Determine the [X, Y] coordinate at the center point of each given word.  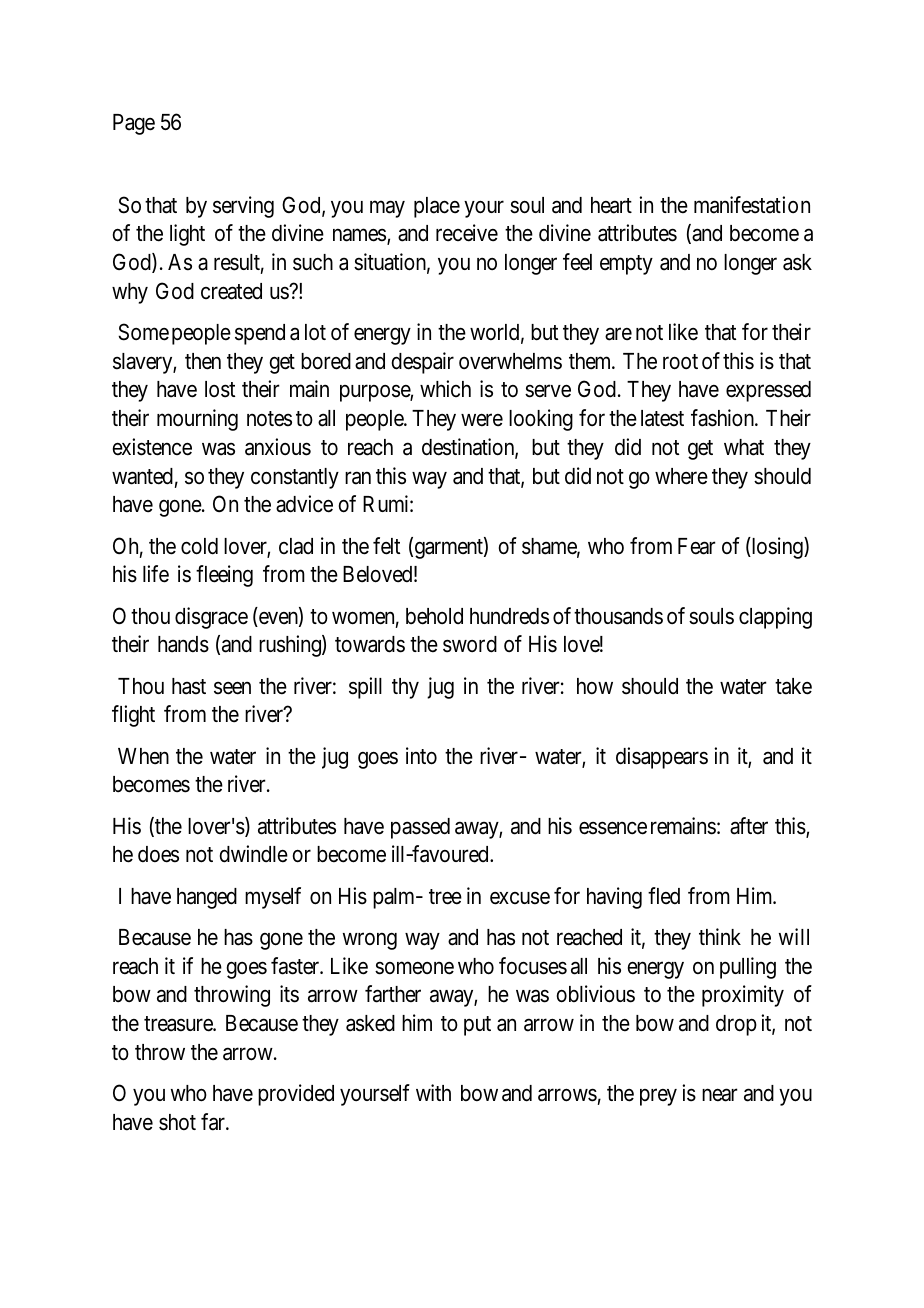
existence [152, 447]
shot [177, 1122]
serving [243, 207]
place [437, 207]
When [143, 756]
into [421, 756]
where [681, 476]
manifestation [752, 205]
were [482, 420]
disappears [662, 758]
